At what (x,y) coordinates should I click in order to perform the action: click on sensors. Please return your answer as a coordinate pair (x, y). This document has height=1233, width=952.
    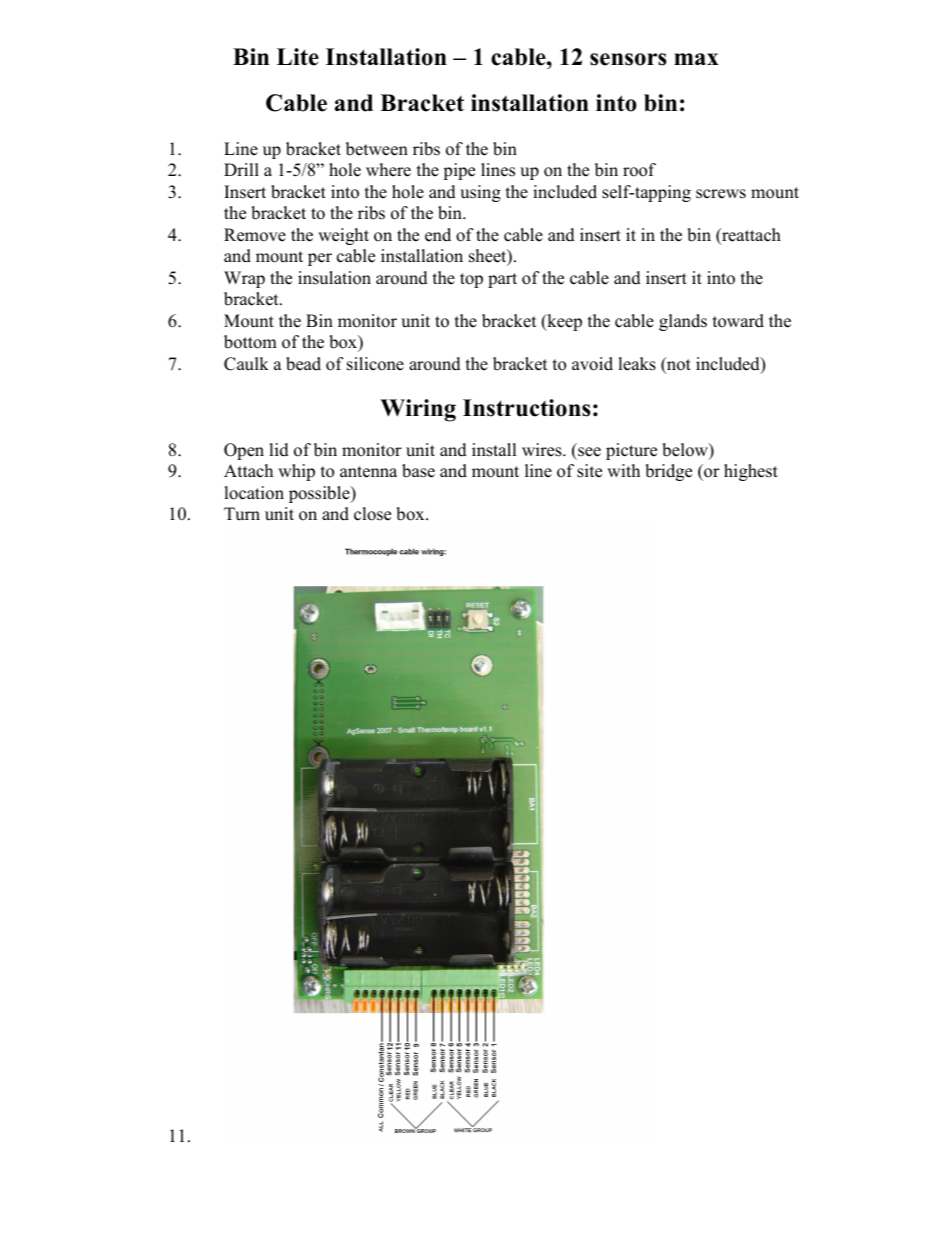
    Looking at the image, I should click on (628, 59).
